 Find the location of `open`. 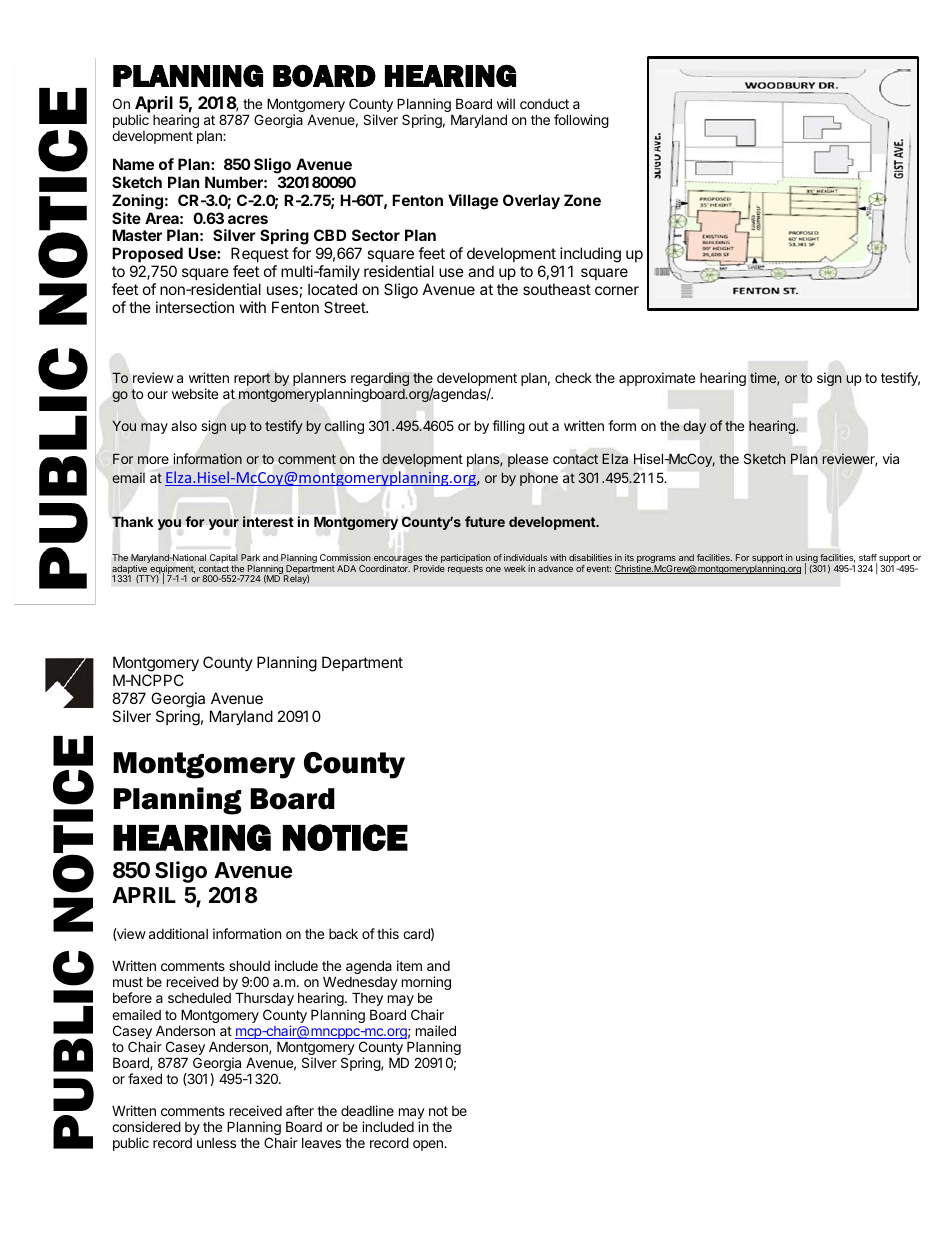

open is located at coordinates (429, 1145).
